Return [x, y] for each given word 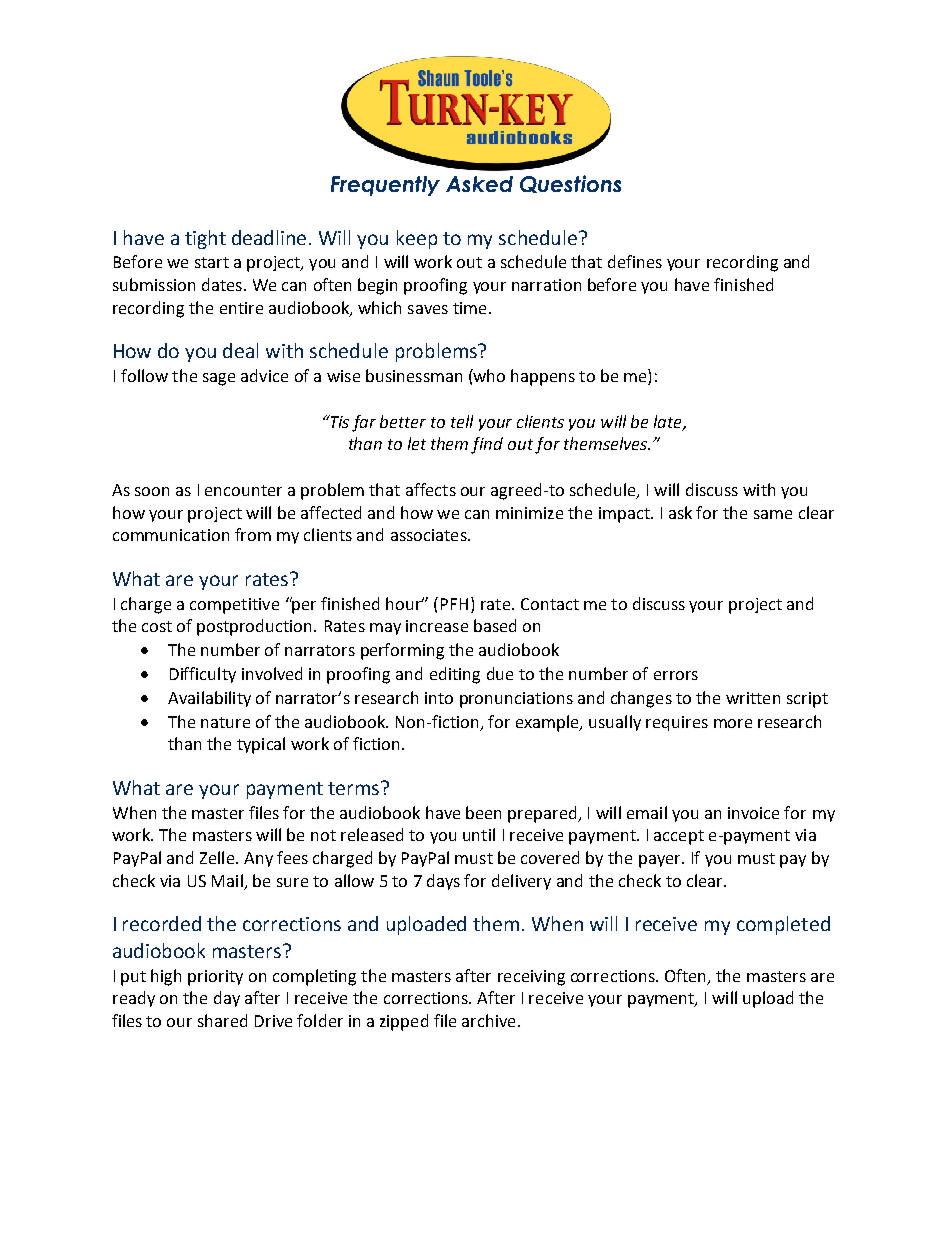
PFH [454, 604]
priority [215, 978]
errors [676, 675]
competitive [234, 606]
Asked [479, 184]
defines [635, 261]
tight [205, 239]
